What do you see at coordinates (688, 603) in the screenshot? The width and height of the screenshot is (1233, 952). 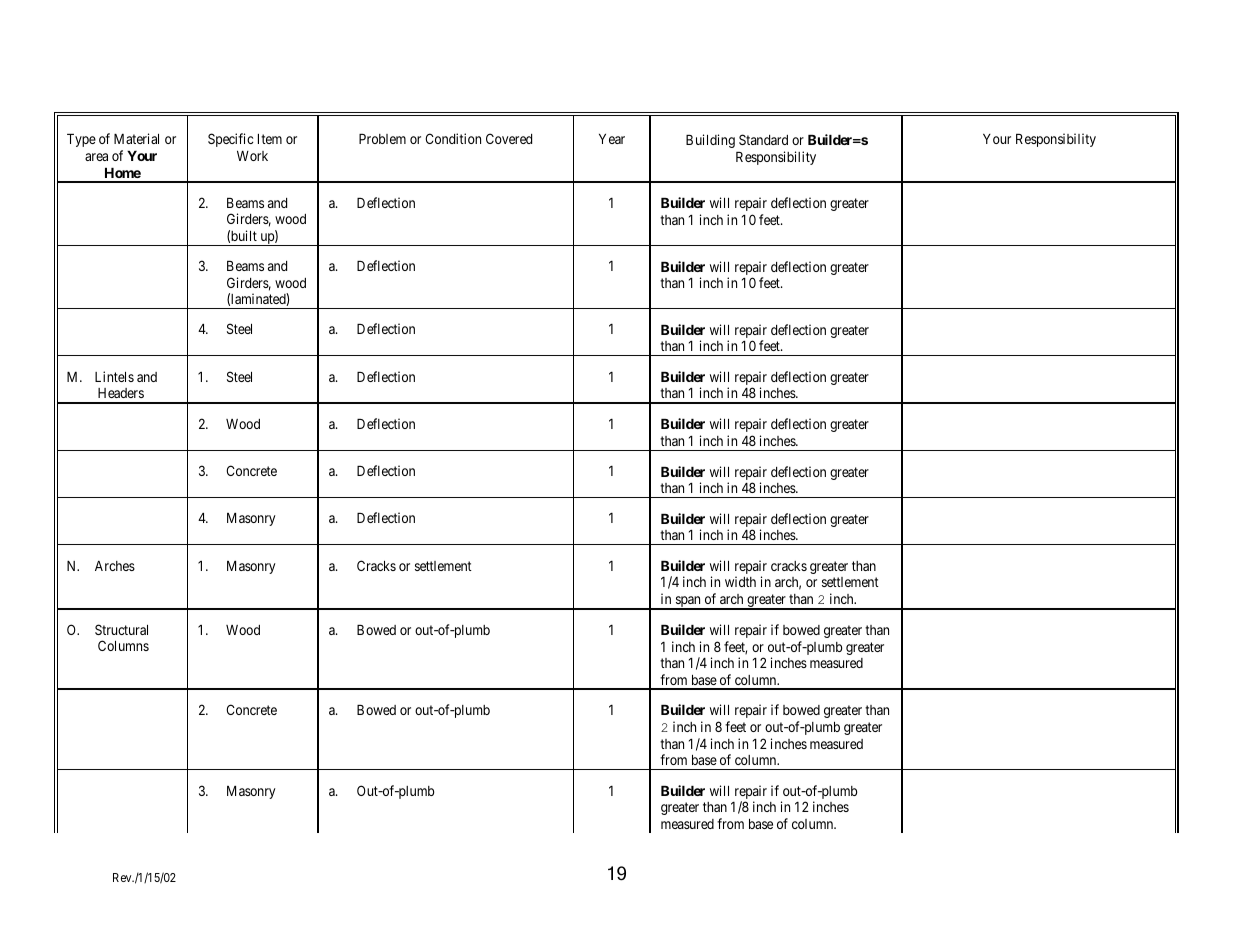 I see `span` at bounding box center [688, 603].
